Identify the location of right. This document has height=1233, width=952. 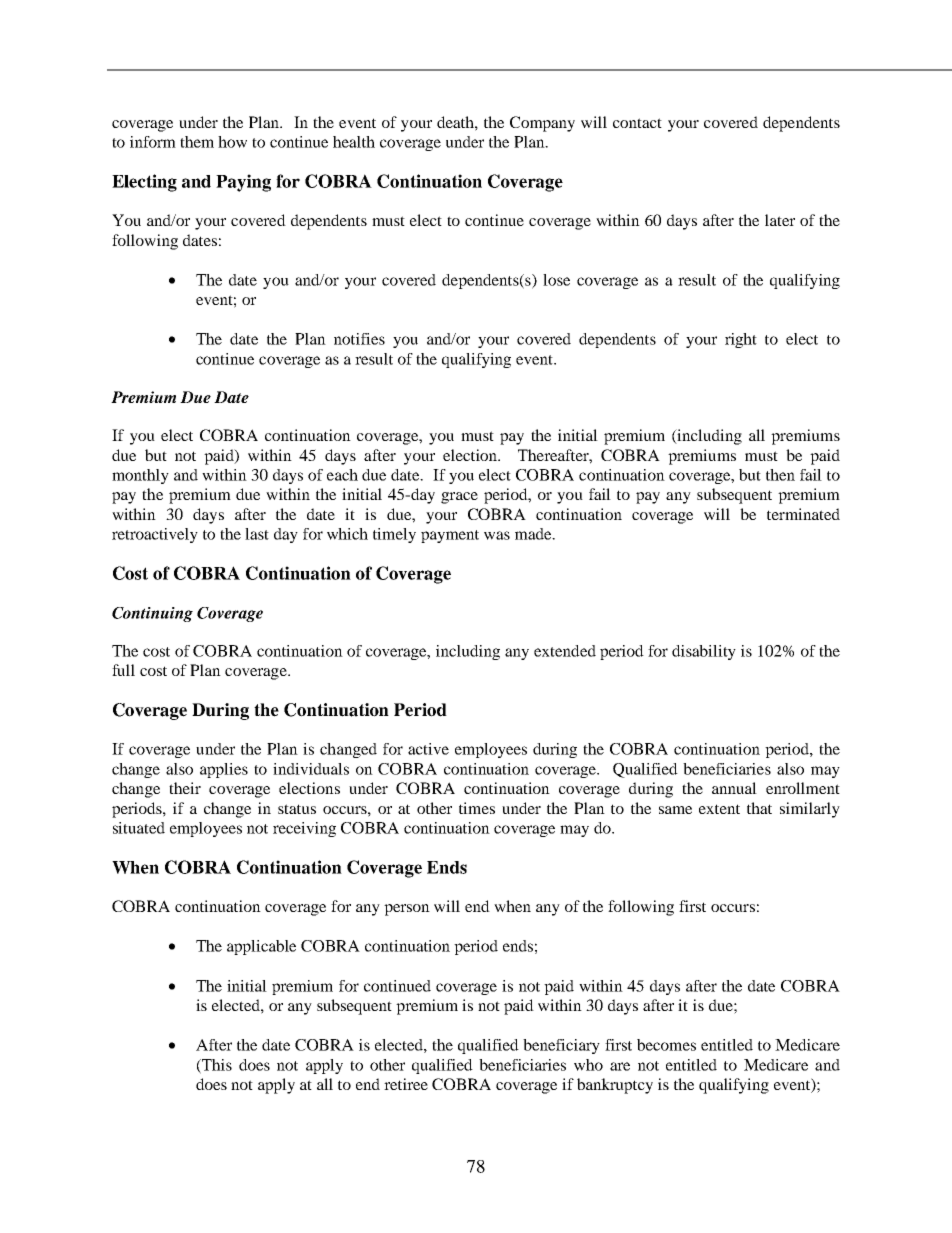
(741, 340).
